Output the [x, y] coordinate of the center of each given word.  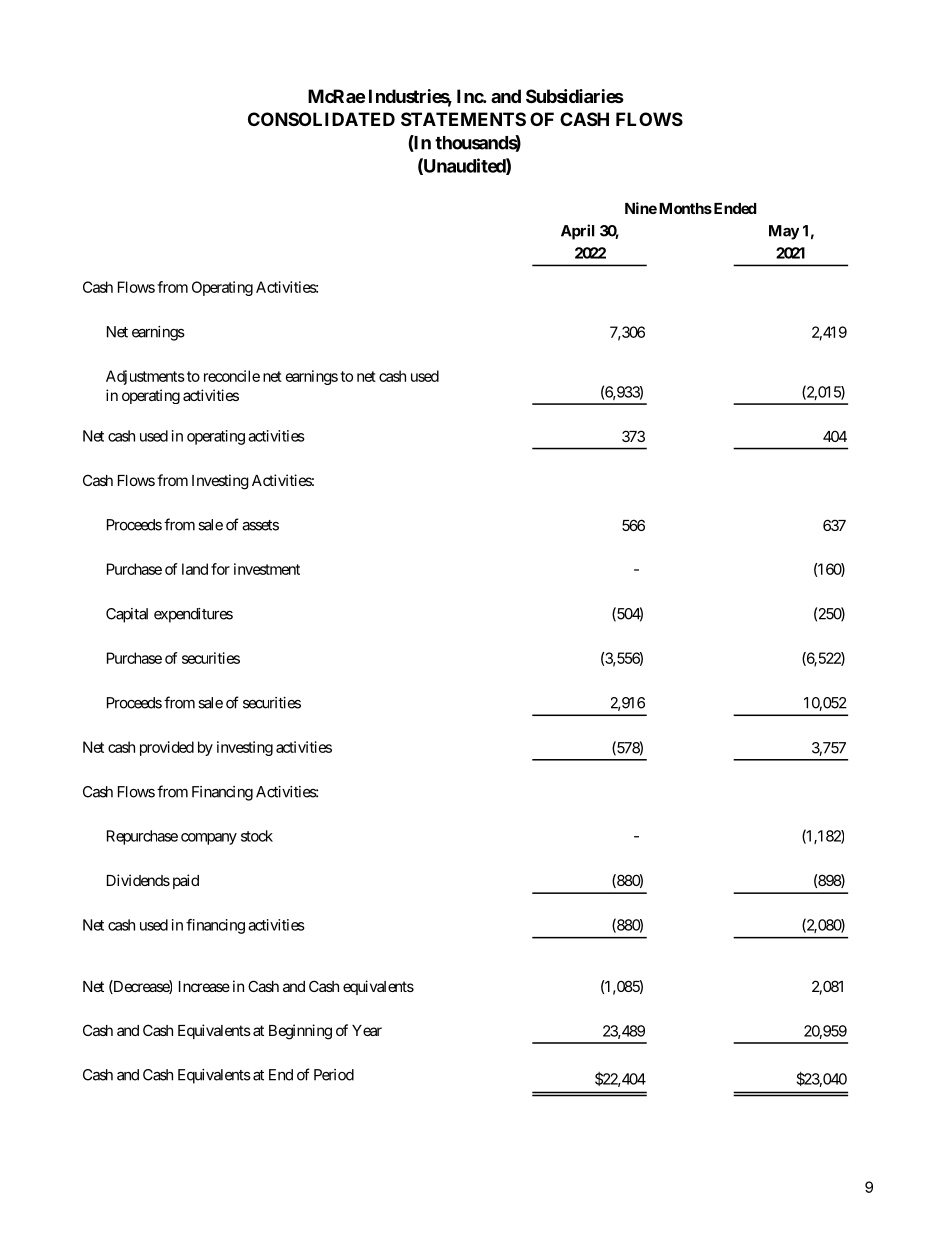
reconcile [232, 376]
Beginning [300, 1032]
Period [334, 1075]
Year [367, 1030]
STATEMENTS [463, 119]
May [784, 232]
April [578, 232]
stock [257, 836]
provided [167, 748]
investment [267, 569]
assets [260, 525]
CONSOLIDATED [321, 119]
